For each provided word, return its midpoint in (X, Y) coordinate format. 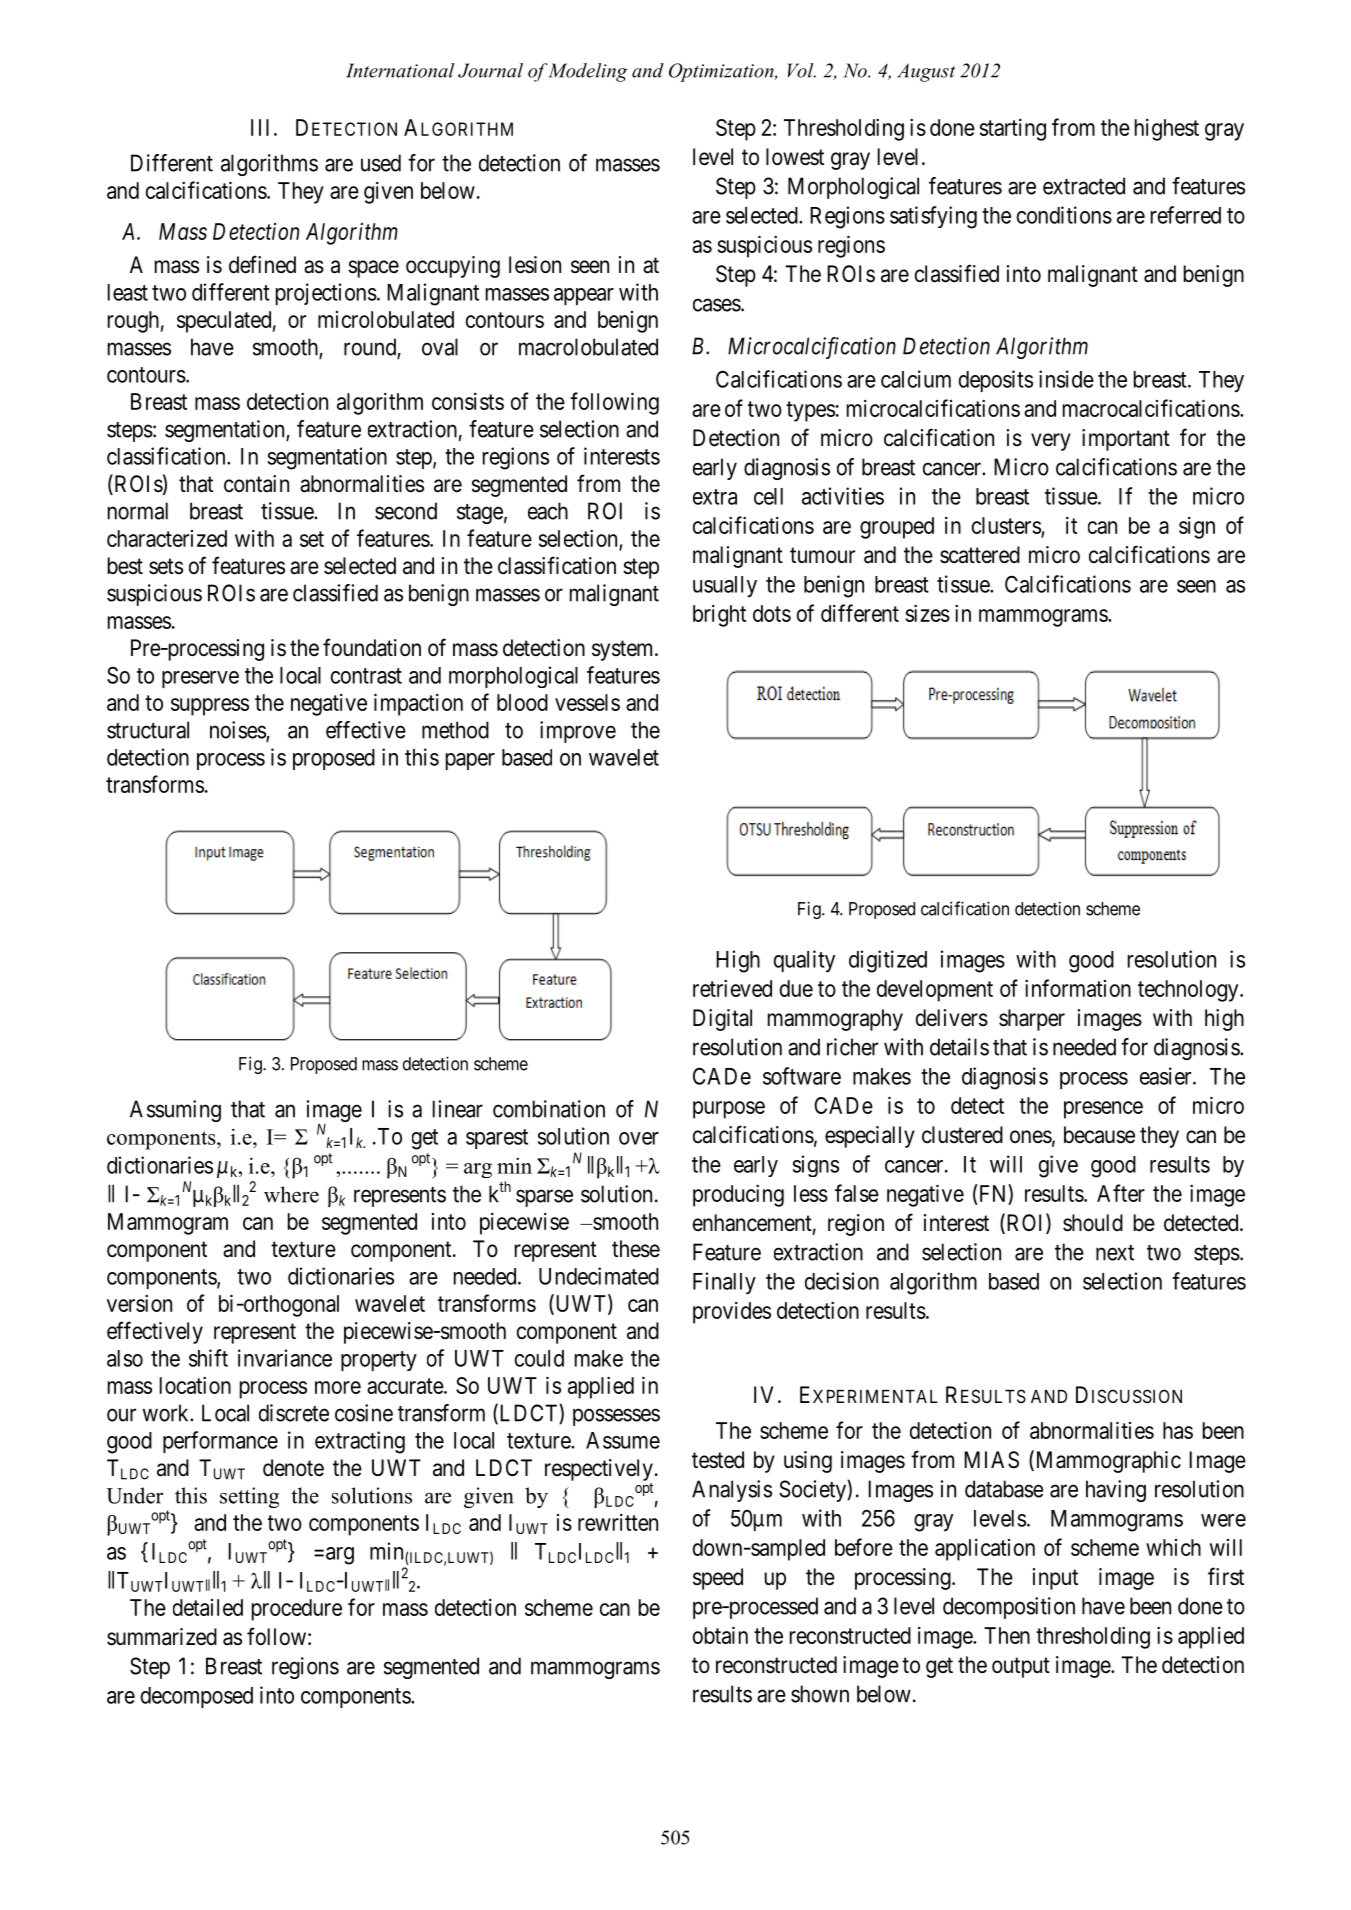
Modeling (587, 72)
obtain (720, 1635)
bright (719, 616)
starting (1013, 130)
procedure (297, 1610)
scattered (980, 555)
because (1099, 1135)
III (260, 127)
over (639, 1138)
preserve (200, 679)
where (291, 1194)
